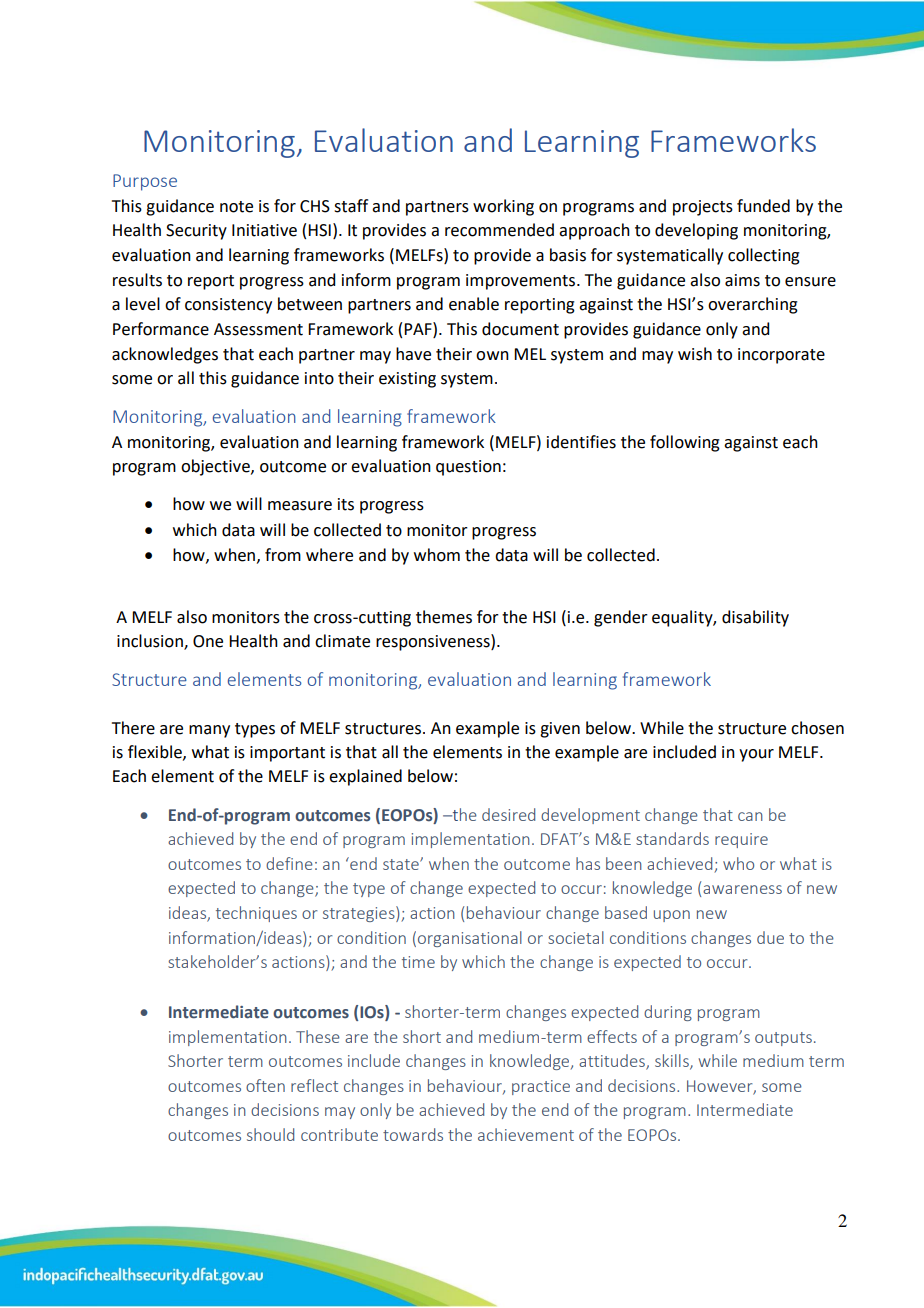 The image size is (924, 1308). I want to click on important, so click(287, 754).
